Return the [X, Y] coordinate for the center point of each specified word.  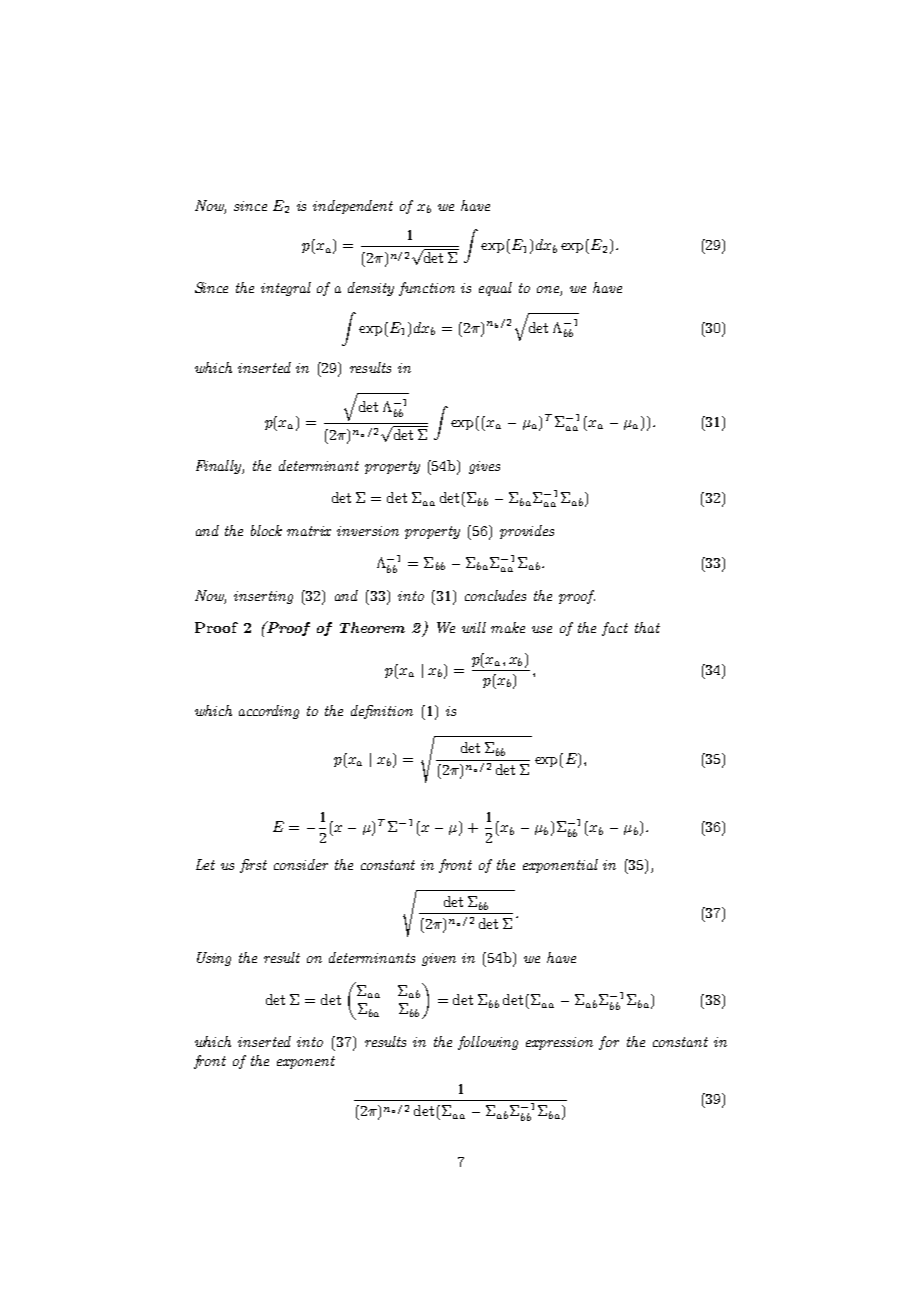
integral [286, 289]
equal [495, 289]
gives [484, 467]
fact [615, 629]
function [427, 289]
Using [214, 959]
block [266, 530]
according [269, 712]
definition [382, 712]
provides [527, 532]
